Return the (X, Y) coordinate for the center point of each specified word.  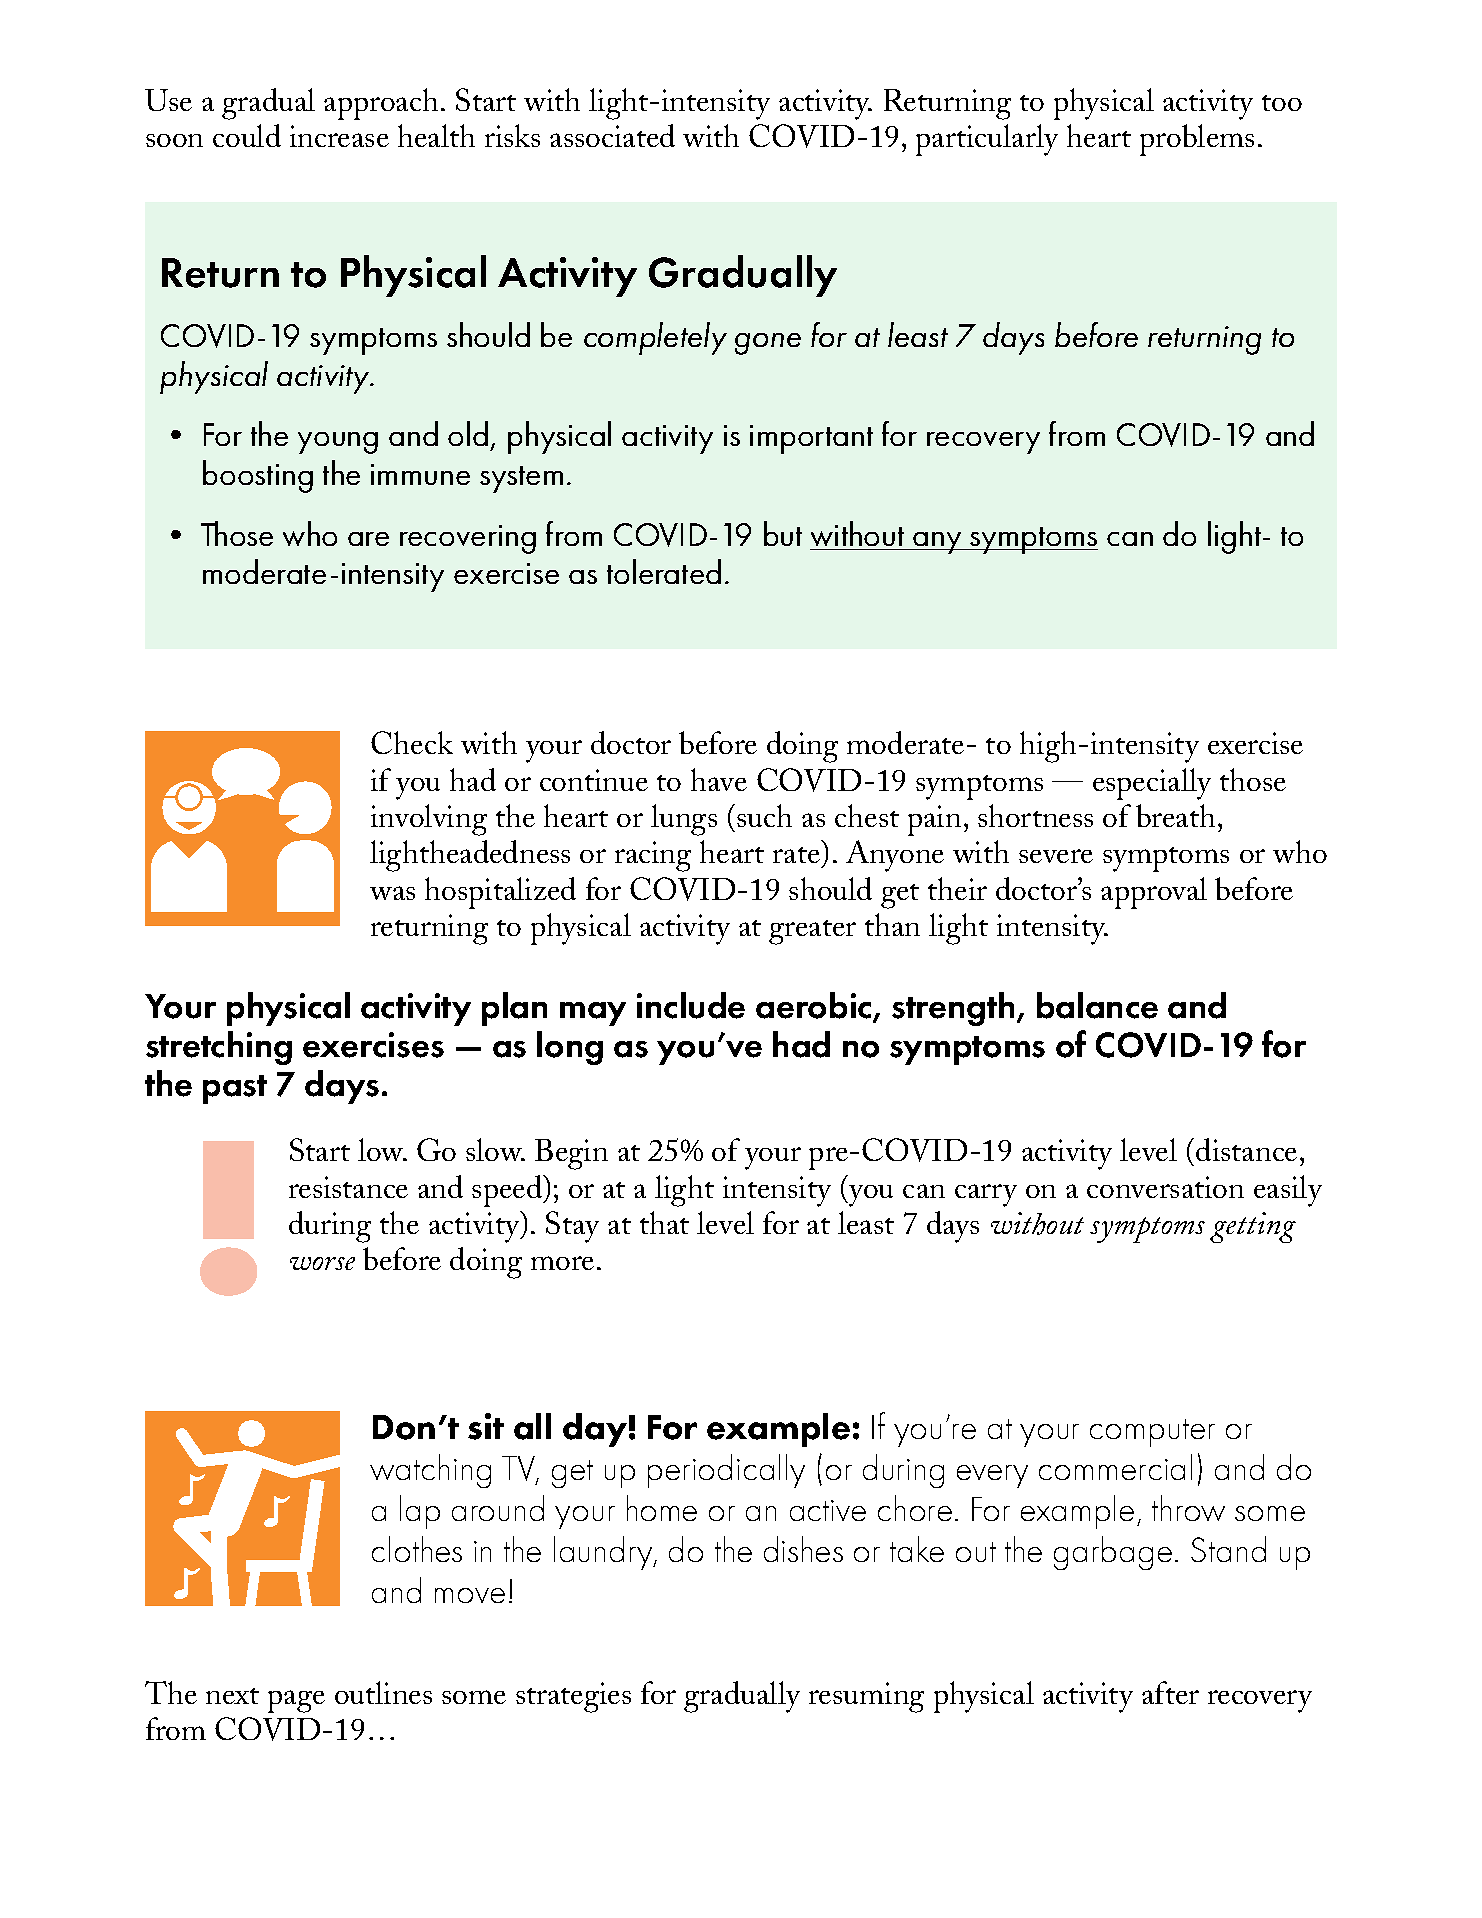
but (783, 533)
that (664, 1222)
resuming (866, 1697)
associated (612, 135)
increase (339, 136)
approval (1154, 893)
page (296, 1701)
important (811, 439)
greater (812, 932)
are (368, 539)
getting (1253, 1227)
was (392, 893)
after (1170, 1692)
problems (1197, 140)
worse (322, 1263)
